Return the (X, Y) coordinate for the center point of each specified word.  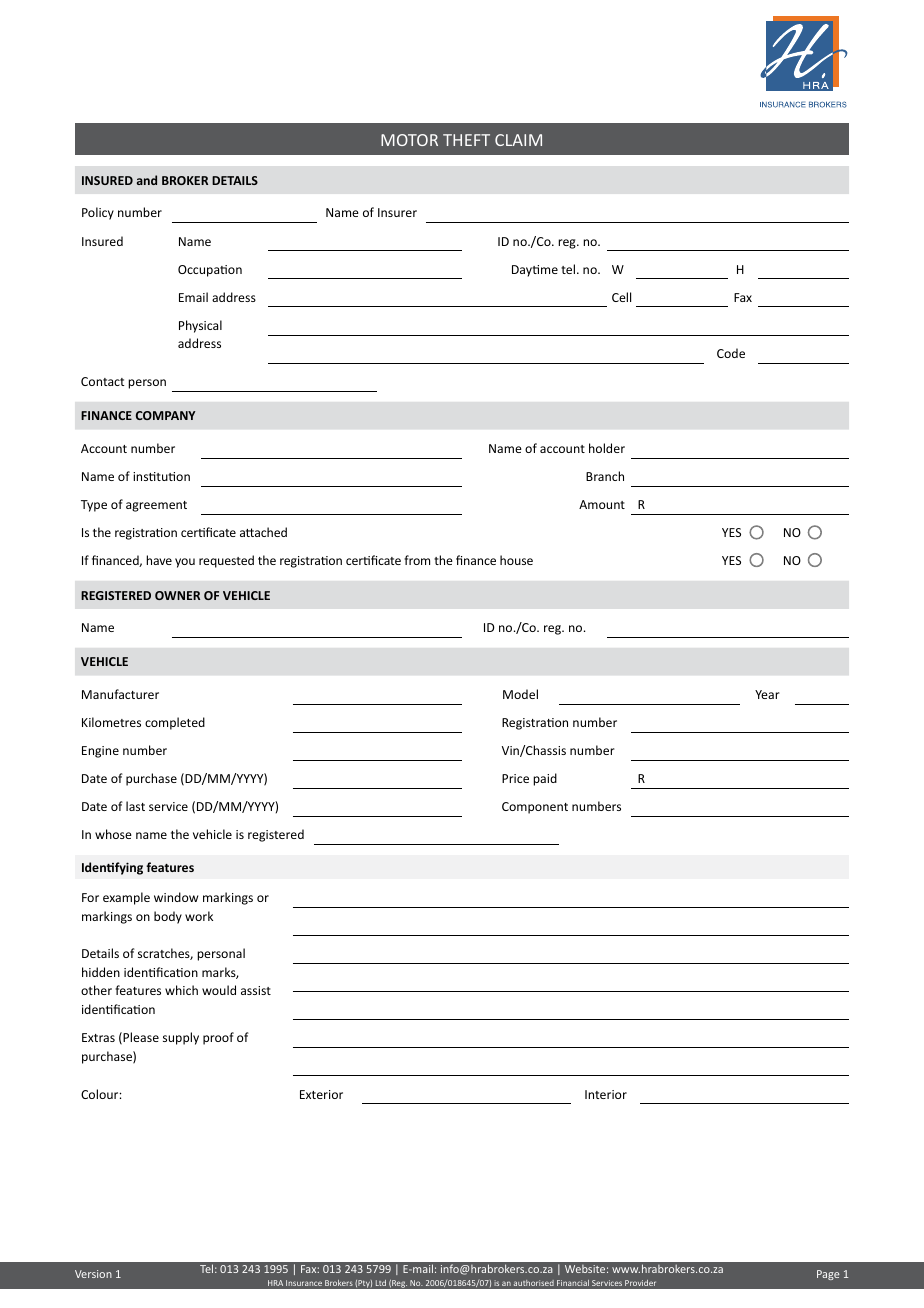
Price (515, 778)
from (417, 560)
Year (767, 694)
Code (731, 353)
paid (545, 779)
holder (607, 448)
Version (93, 1274)
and (147, 180)
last (135, 806)
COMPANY (165, 415)
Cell (621, 297)
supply (181, 1038)
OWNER (177, 595)
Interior (606, 1094)
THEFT (466, 140)
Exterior (321, 1094)
